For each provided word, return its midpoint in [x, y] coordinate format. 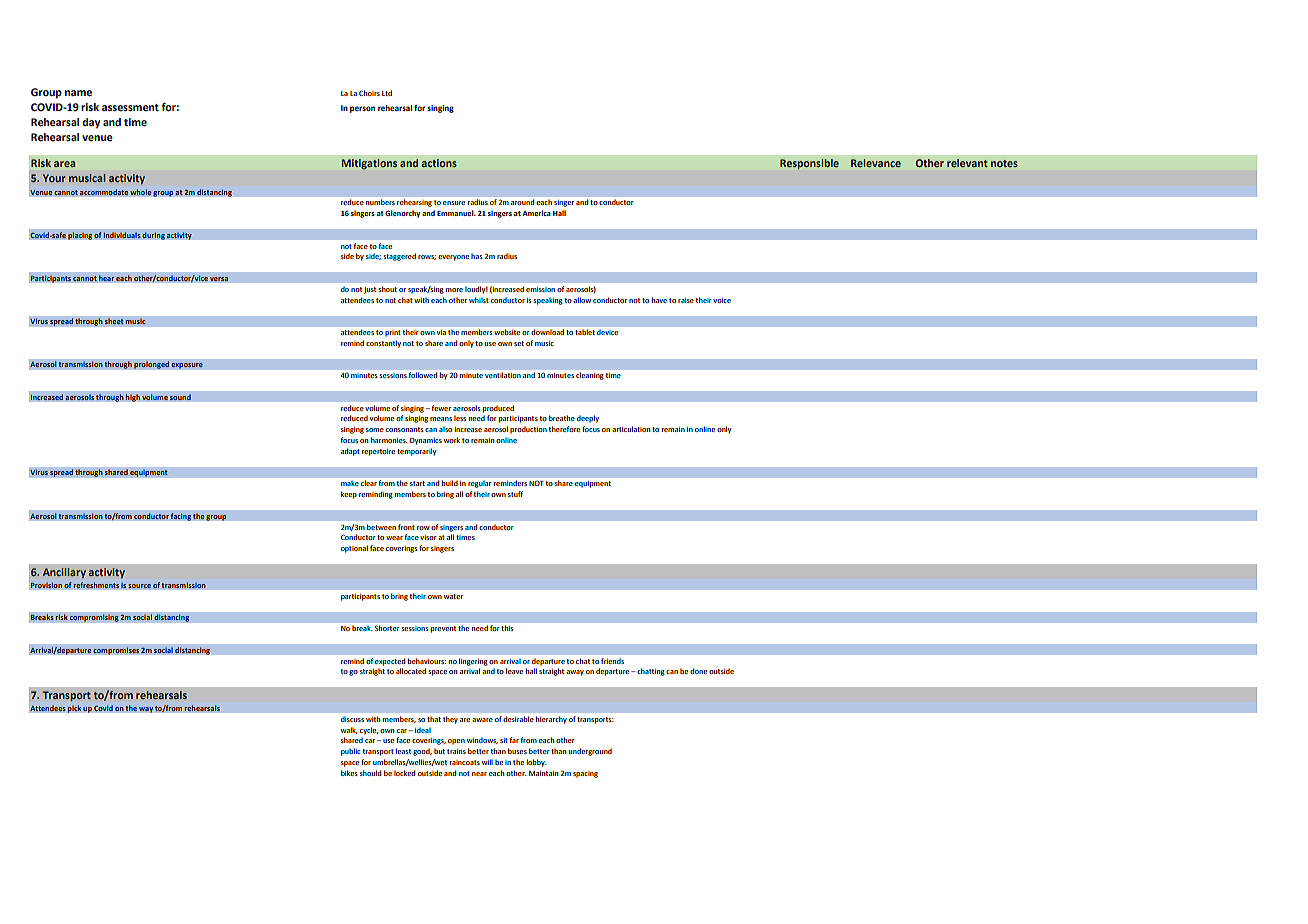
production [528, 430]
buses [517, 751]
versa [219, 279]
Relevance [876, 163]
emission [540, 289]
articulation [631, 429]
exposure [187, 366]
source [139, 586]
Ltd [387, 93]
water [453, 596]
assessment [130, 108]
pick [74, 709]
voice [722, 300]
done [698, 671]
